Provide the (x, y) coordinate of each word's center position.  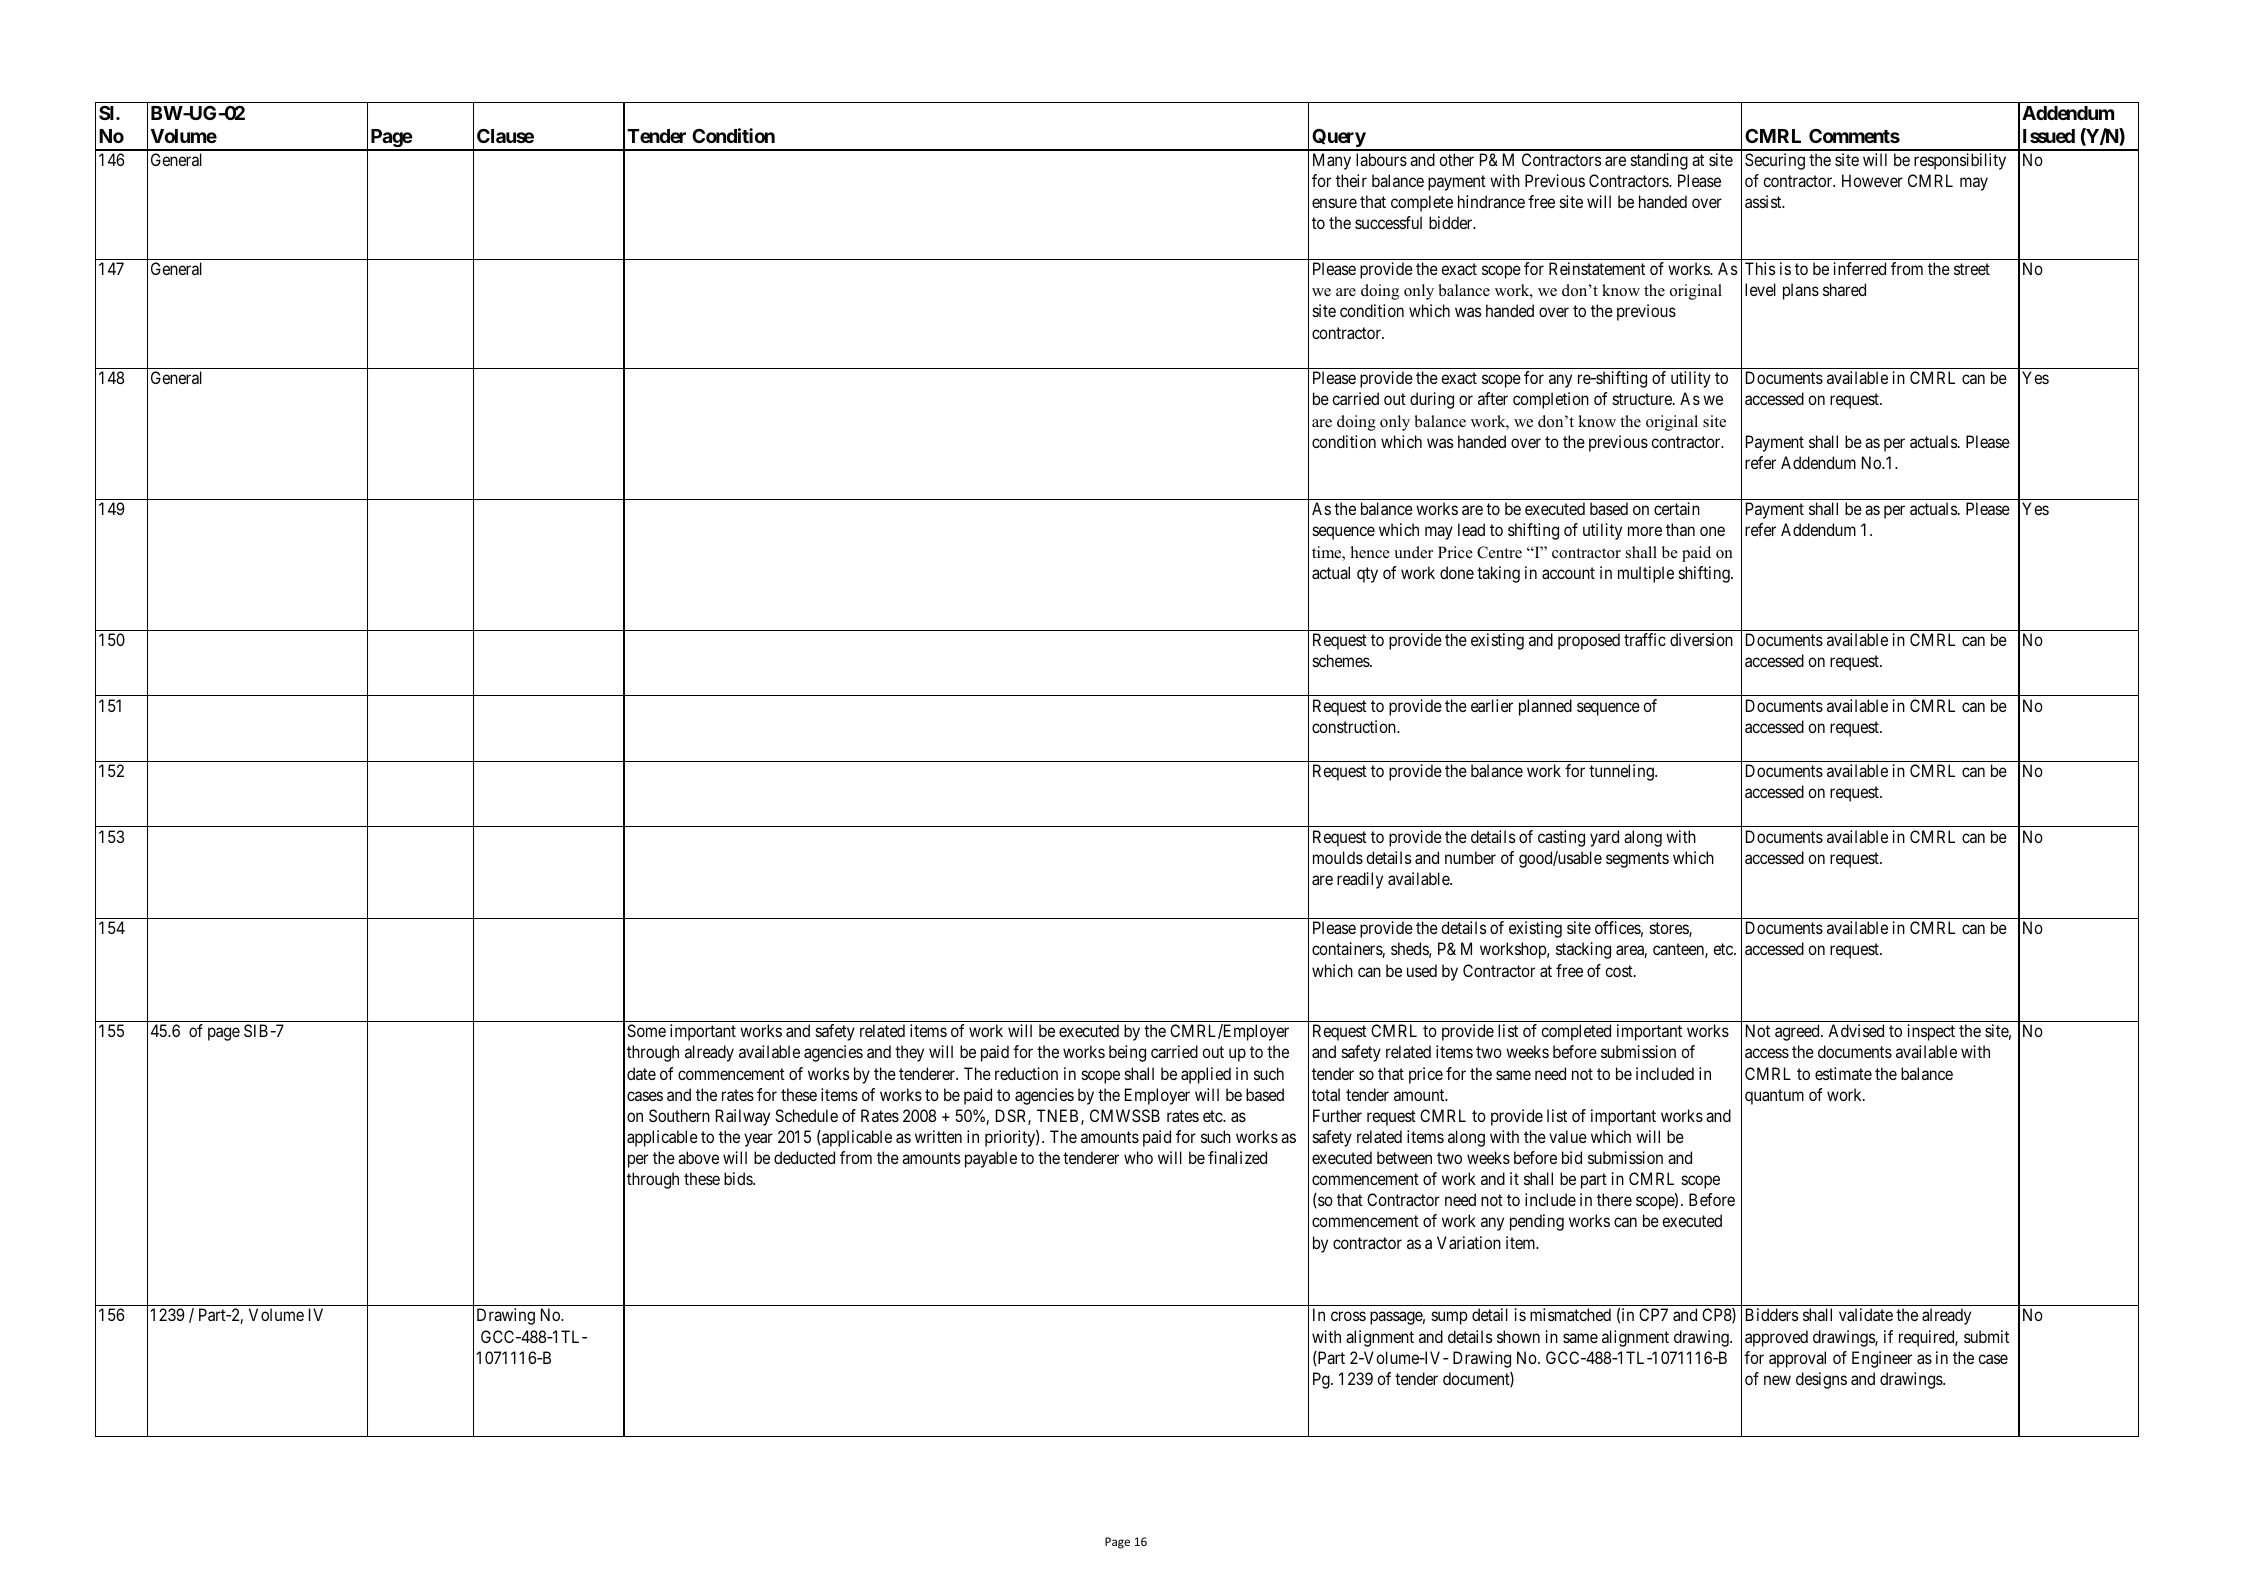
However (1872, 180)
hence (1370, 552)
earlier (1492, 705)
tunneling (1622, 772)
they (909, 1053)
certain (1677, 508)
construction (1355, 726)
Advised (1856, 1030)
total (1326, 1094)
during (1432, 400)
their (1351, 180)
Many (1332, 161)
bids (739, 1178)
